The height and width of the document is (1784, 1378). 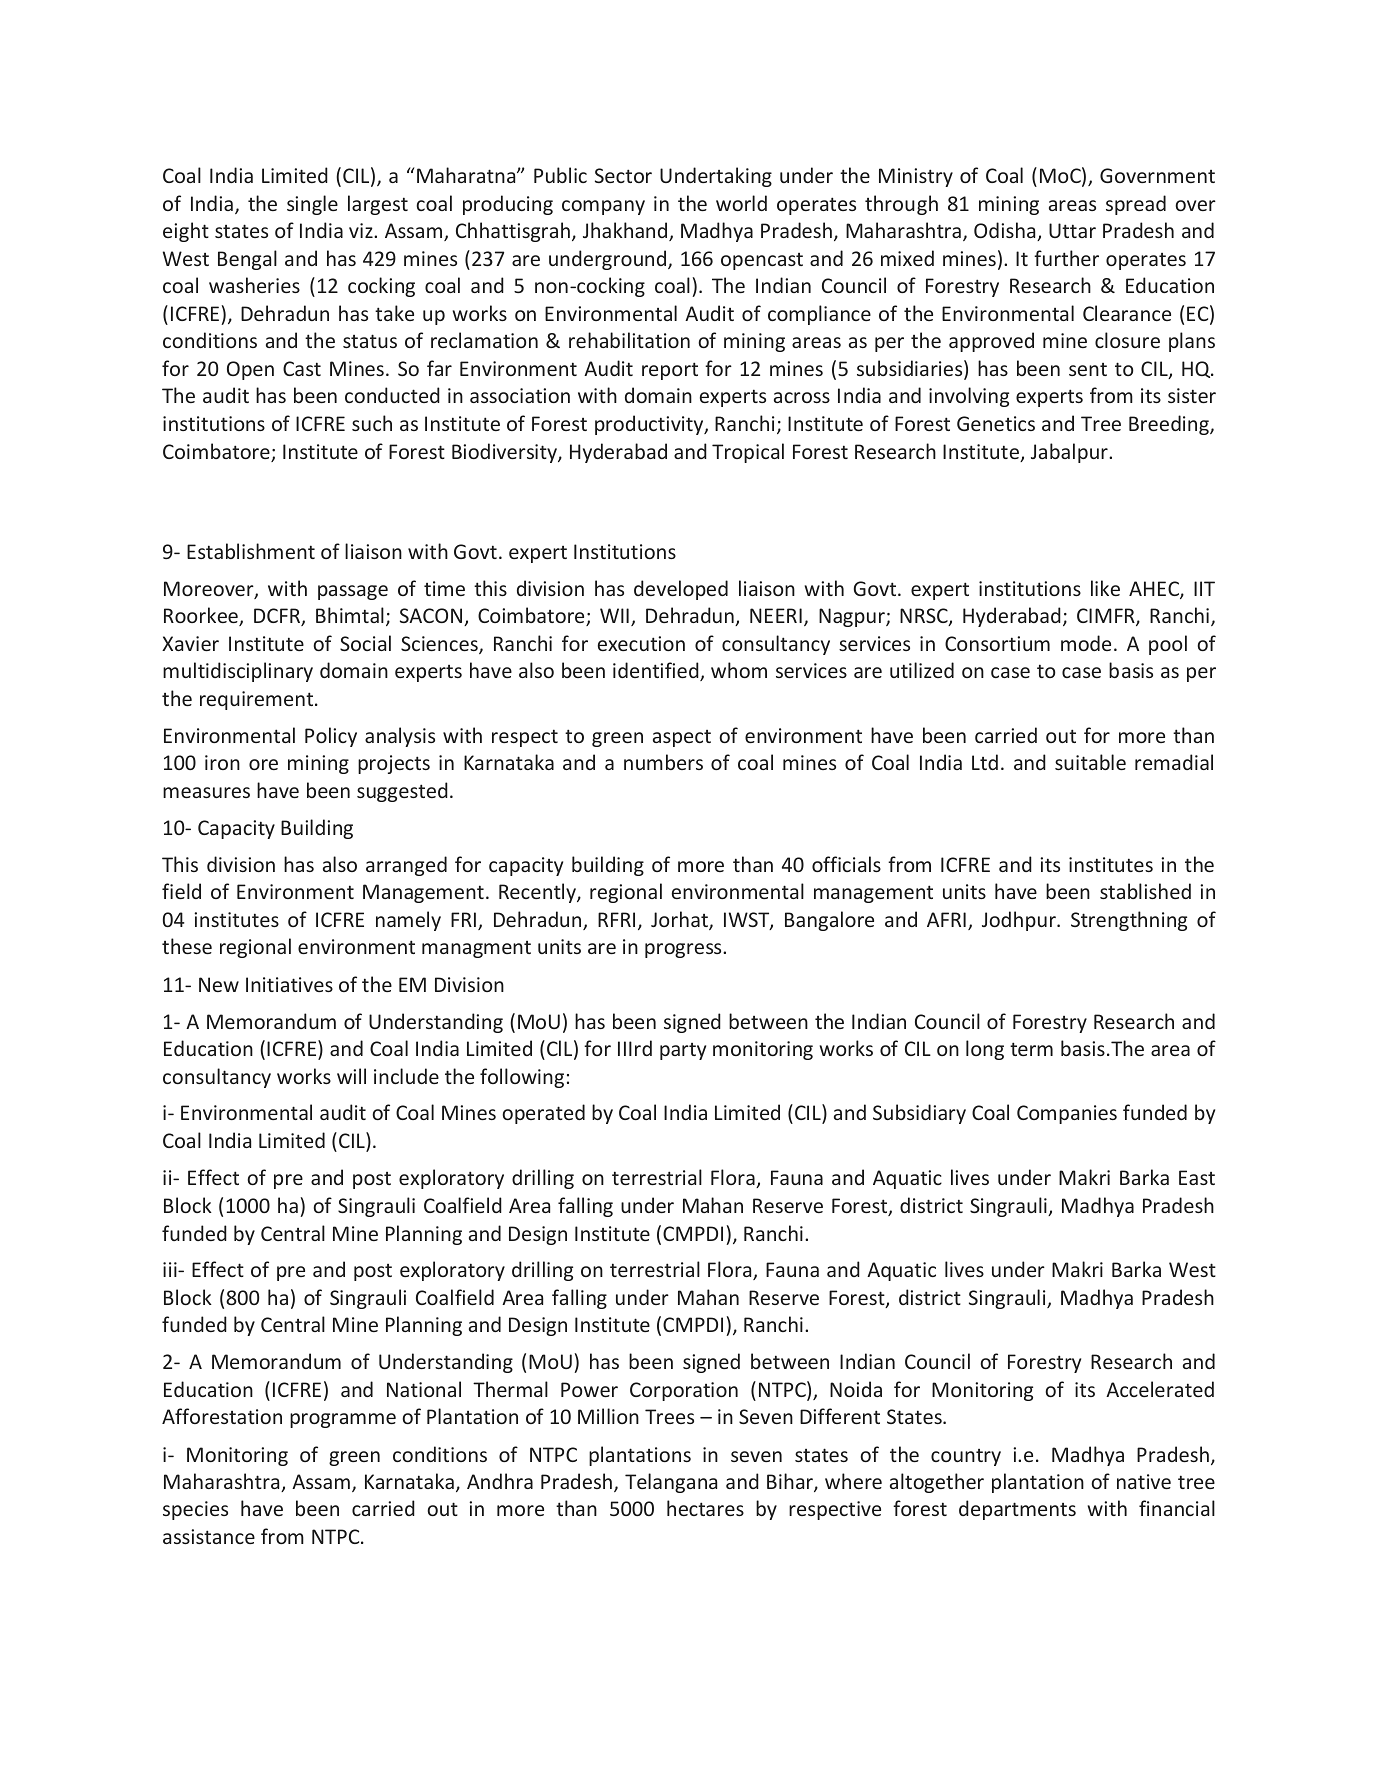 I want to click on species, so click(x=195, y=1510).
